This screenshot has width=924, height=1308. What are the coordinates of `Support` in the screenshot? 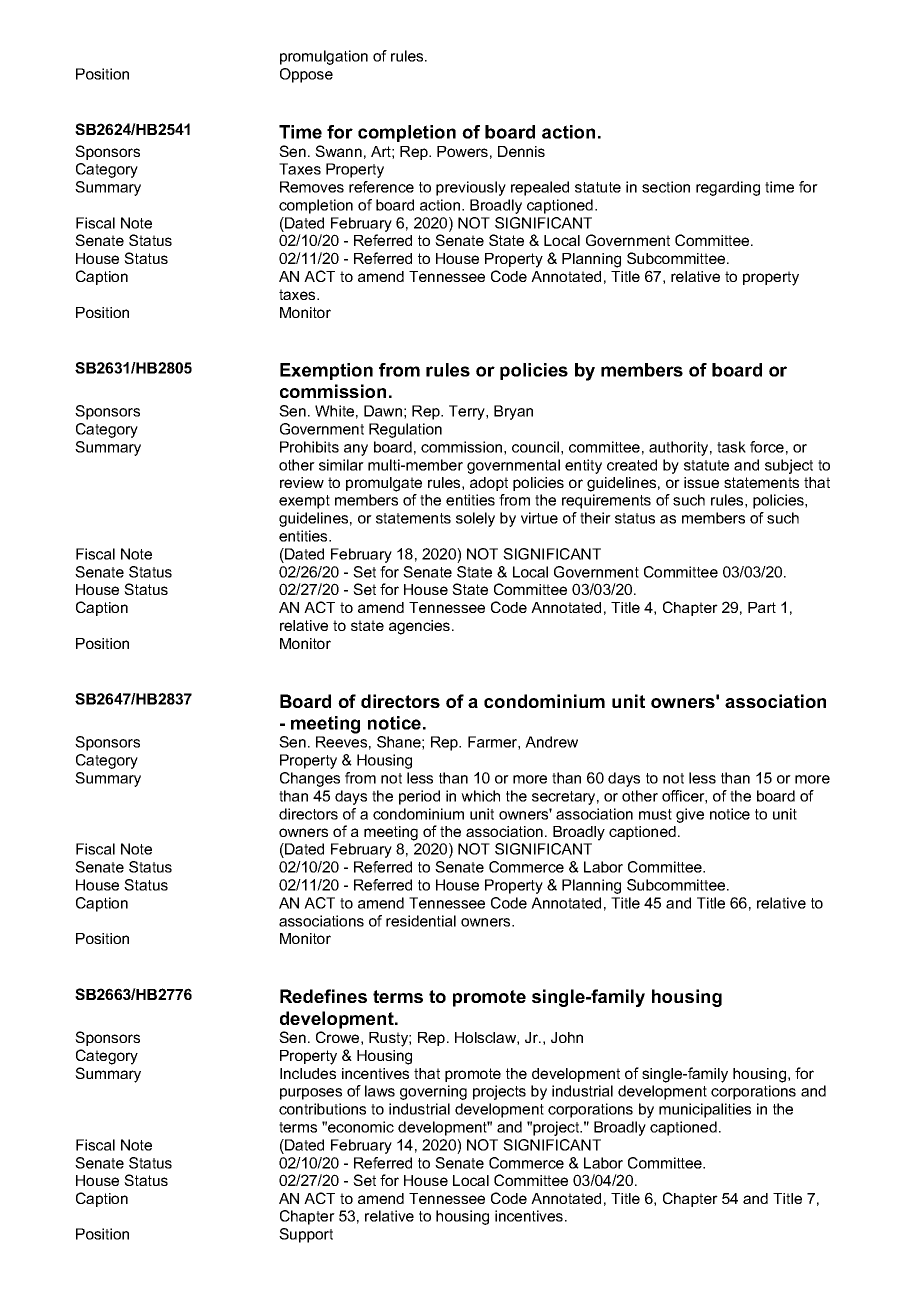 It's located at (306, 1235).
